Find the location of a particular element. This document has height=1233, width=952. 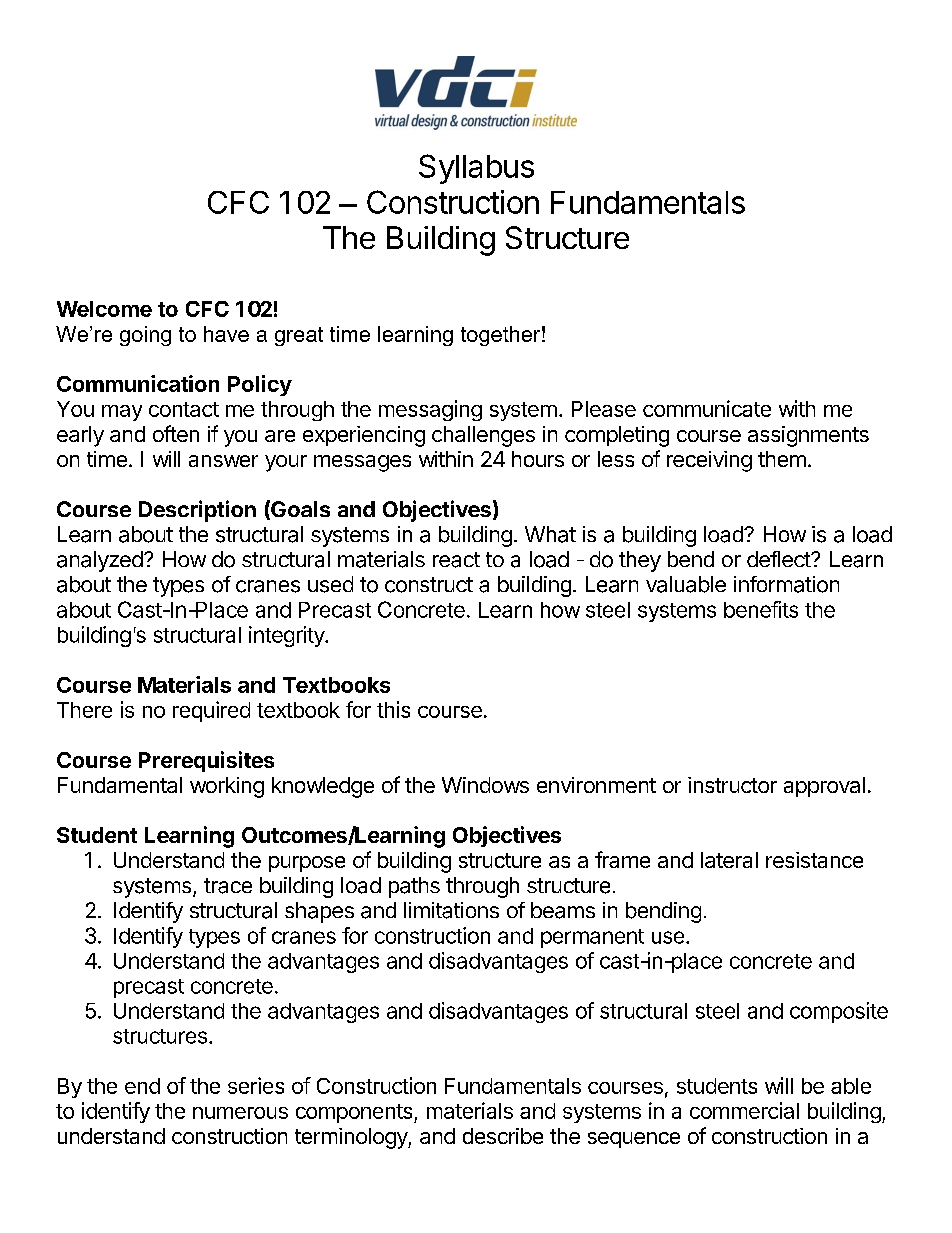

working is located at coordinates (227, 787).
